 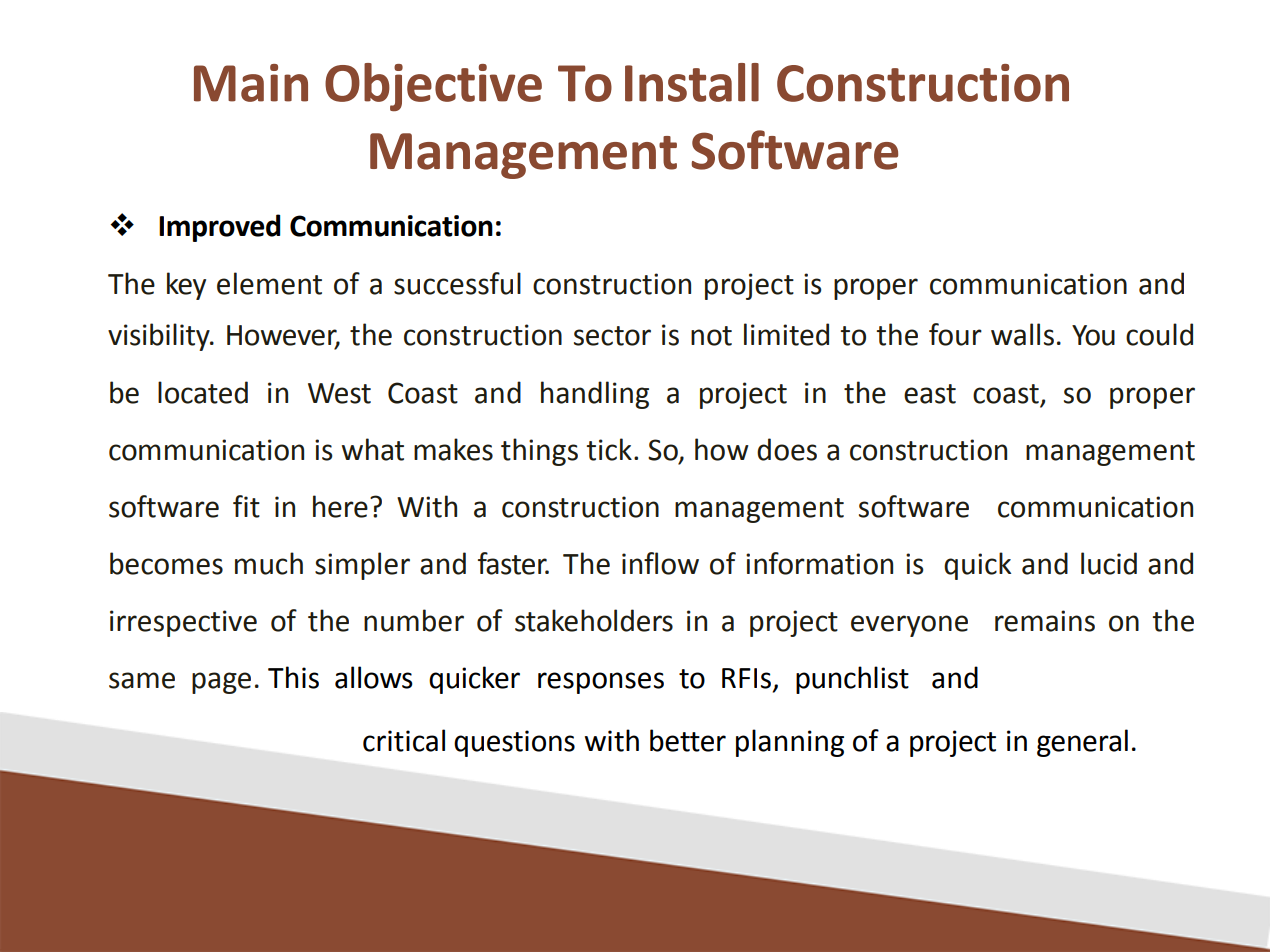 I want to click on Objective, so click(x=433, y=87).
